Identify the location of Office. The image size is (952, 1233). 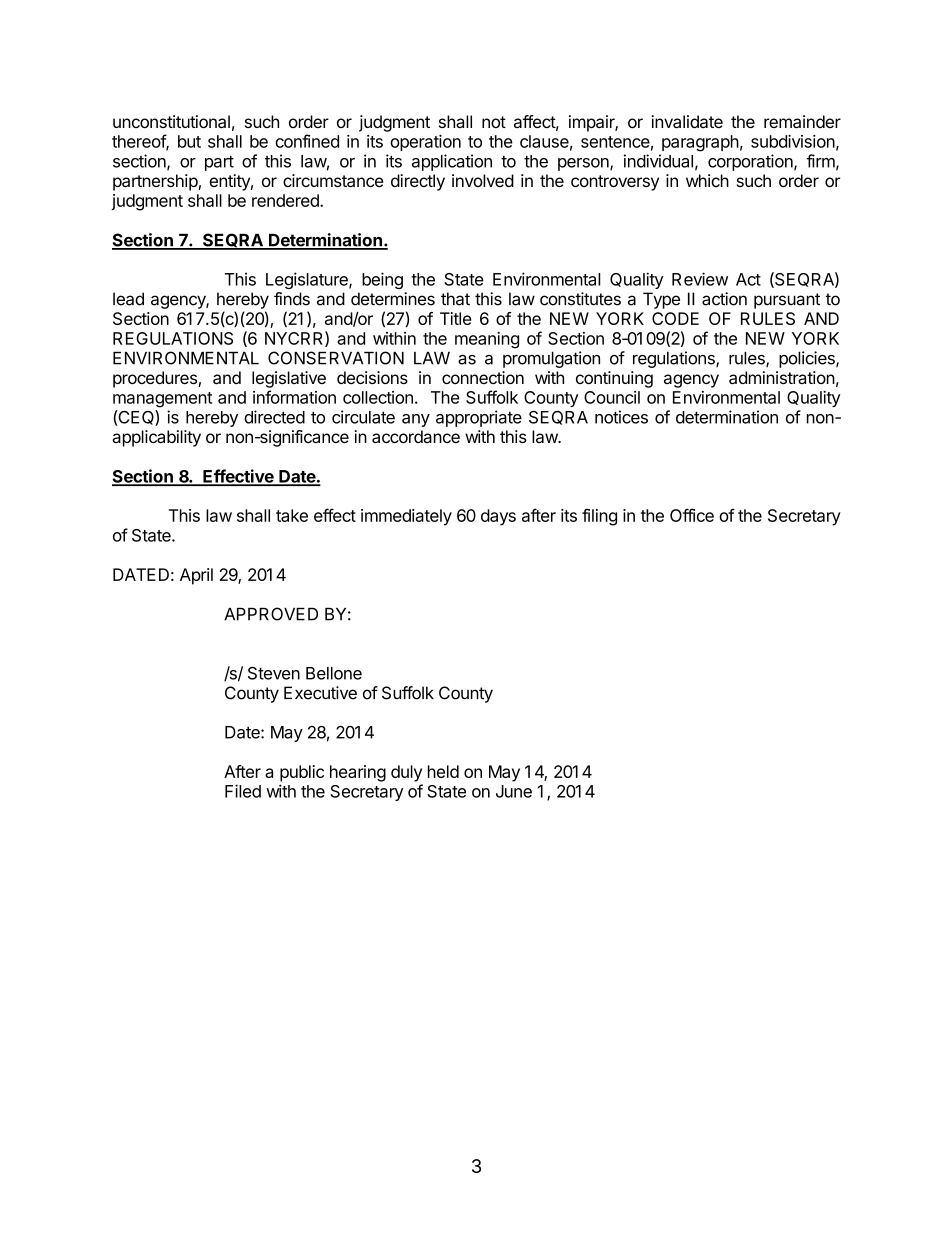
(692, 515).
